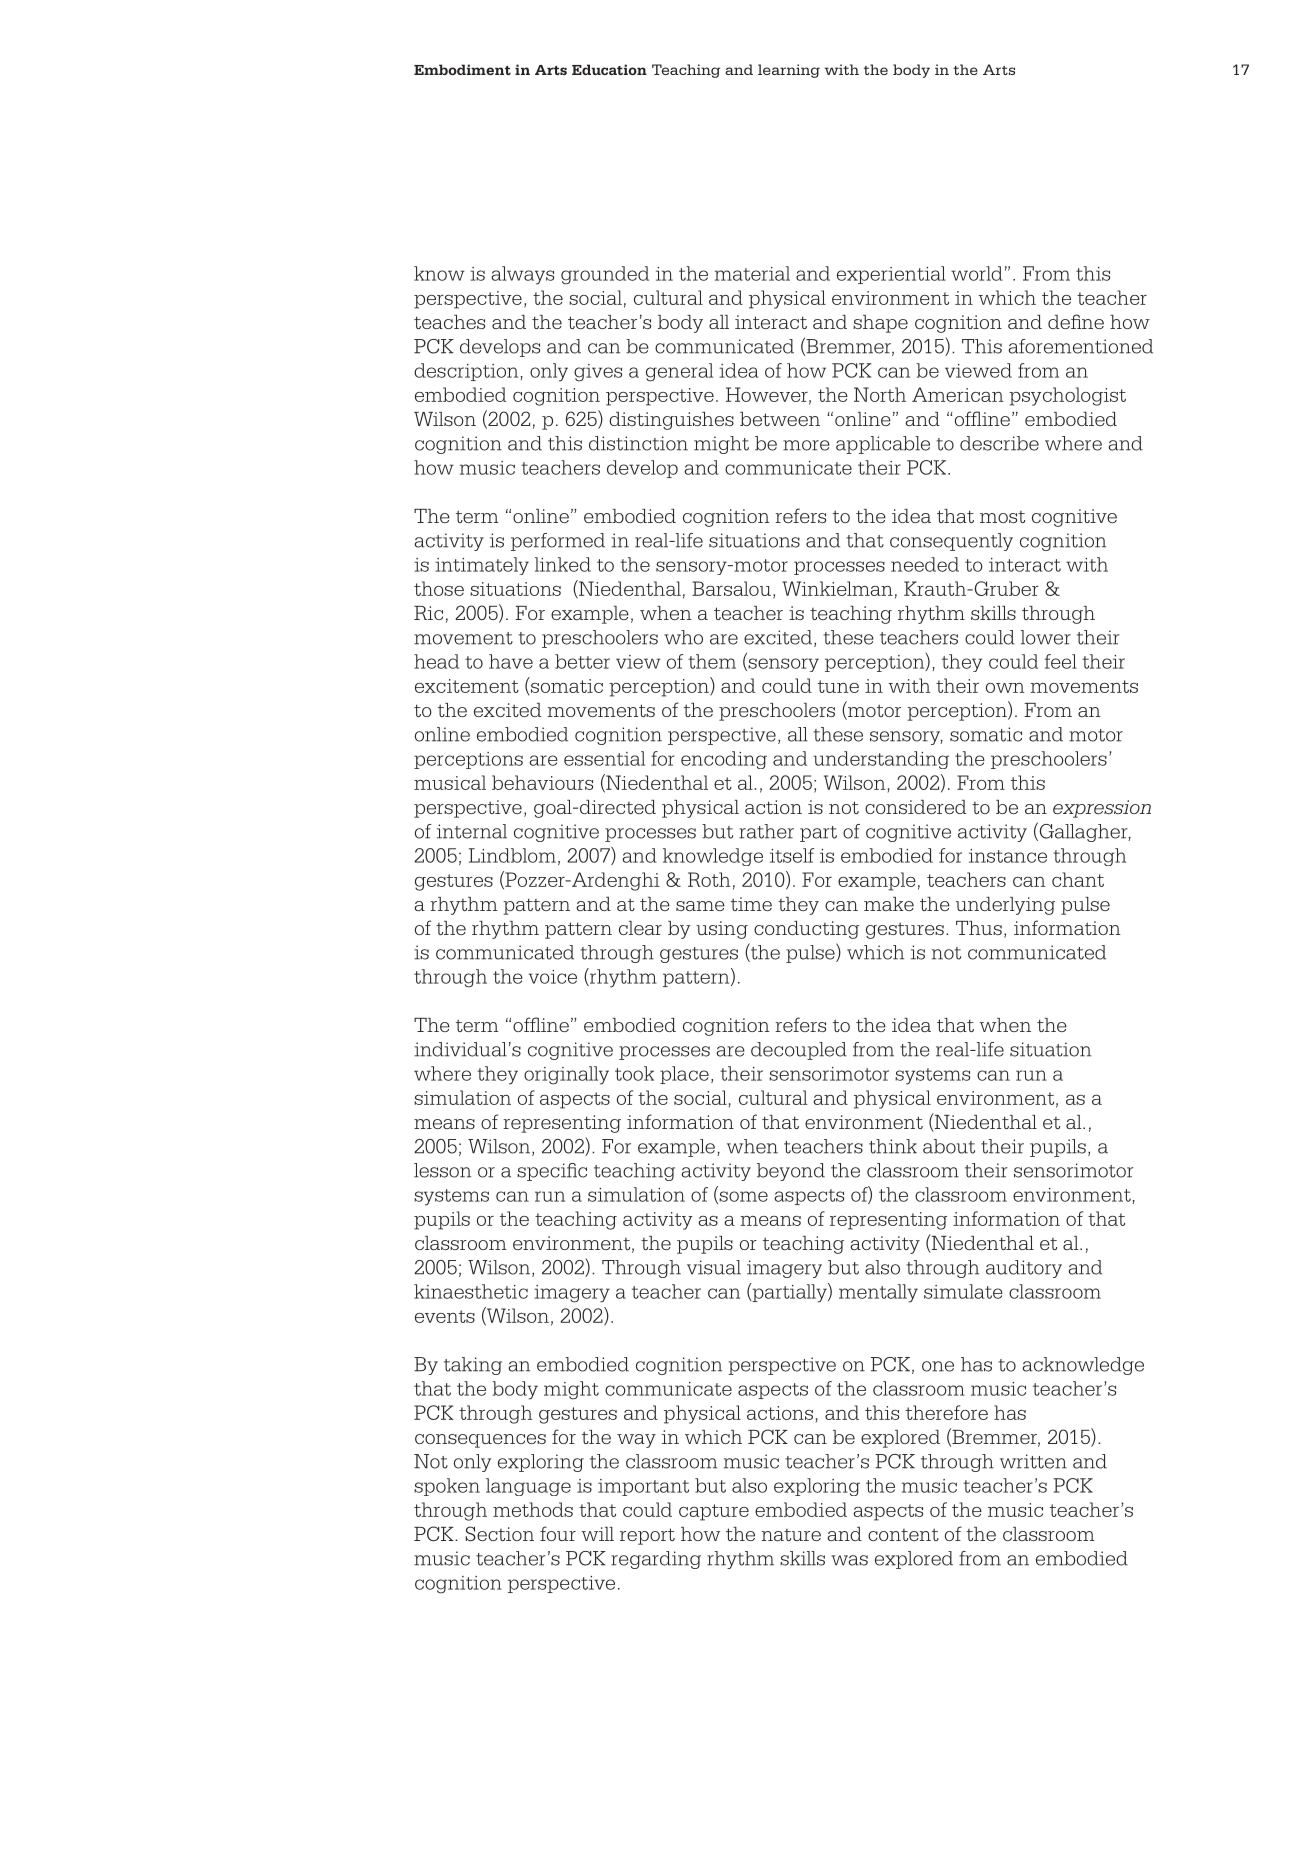 This document has width=1312, height=1855. What do you see at coordinates (482, 566) in the document?
I see `intimately` at bounding box center [482, 566].
